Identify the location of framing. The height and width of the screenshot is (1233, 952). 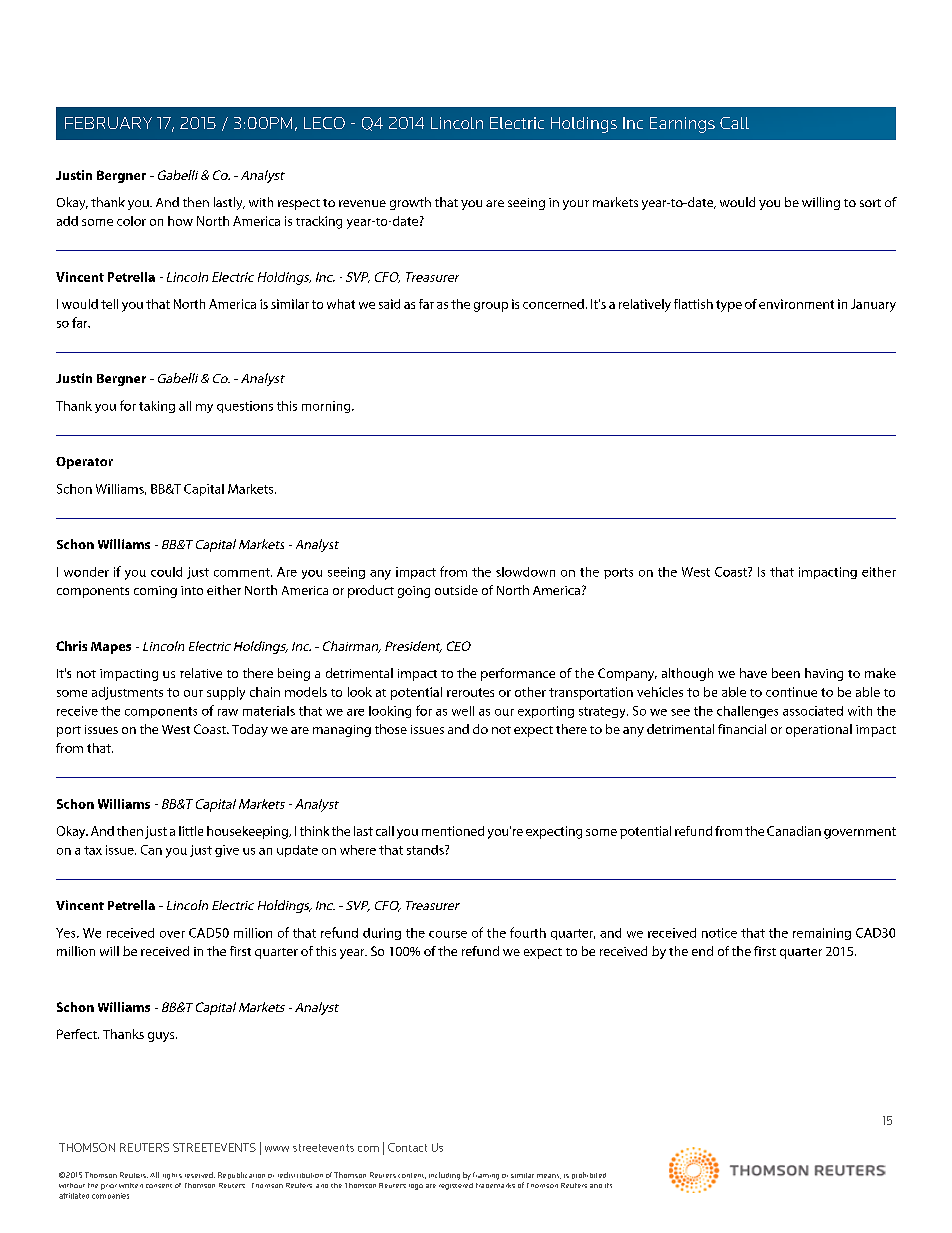
(486, 1176).
